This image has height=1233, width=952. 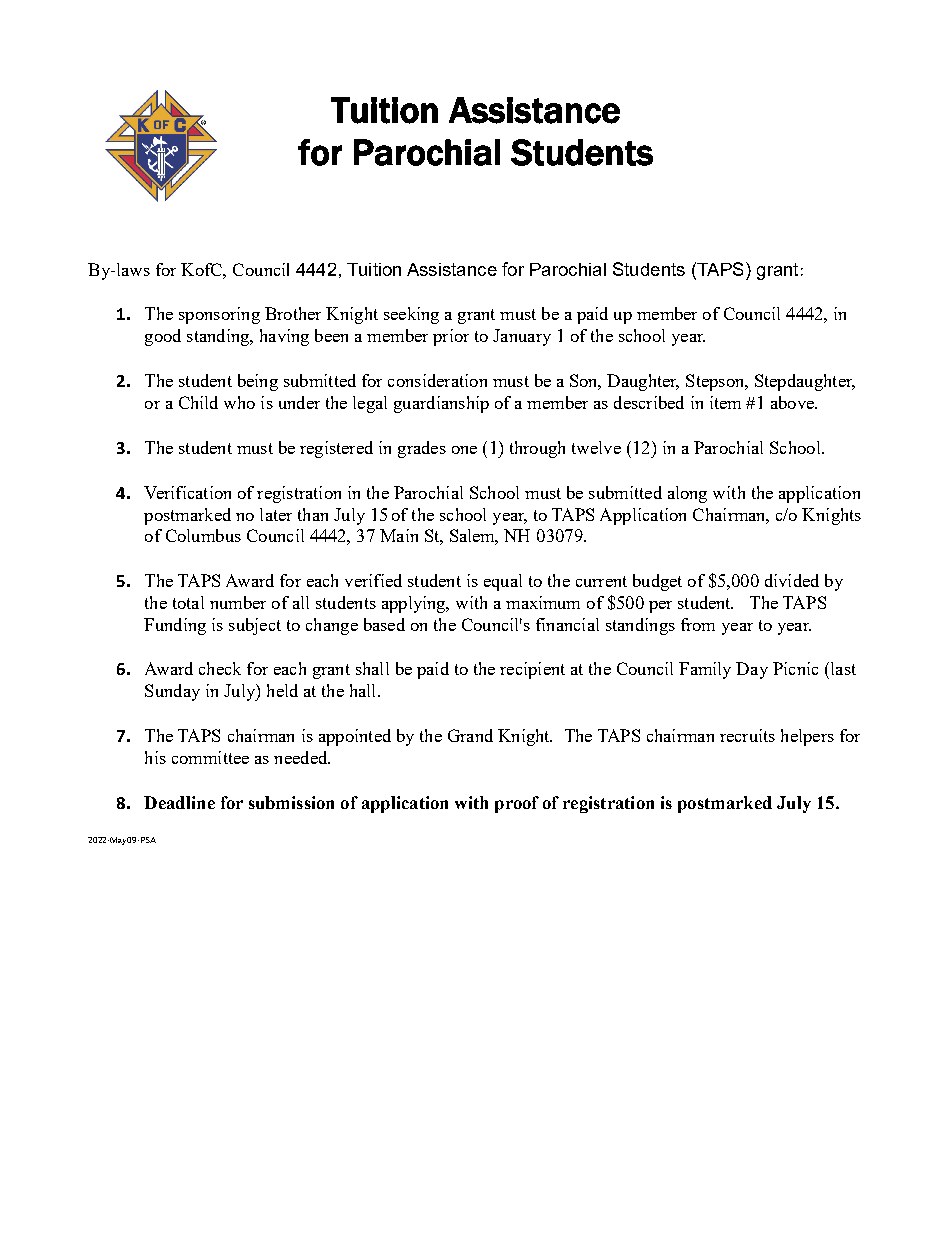 I want to click on subject, so click(x=255, y=626).
